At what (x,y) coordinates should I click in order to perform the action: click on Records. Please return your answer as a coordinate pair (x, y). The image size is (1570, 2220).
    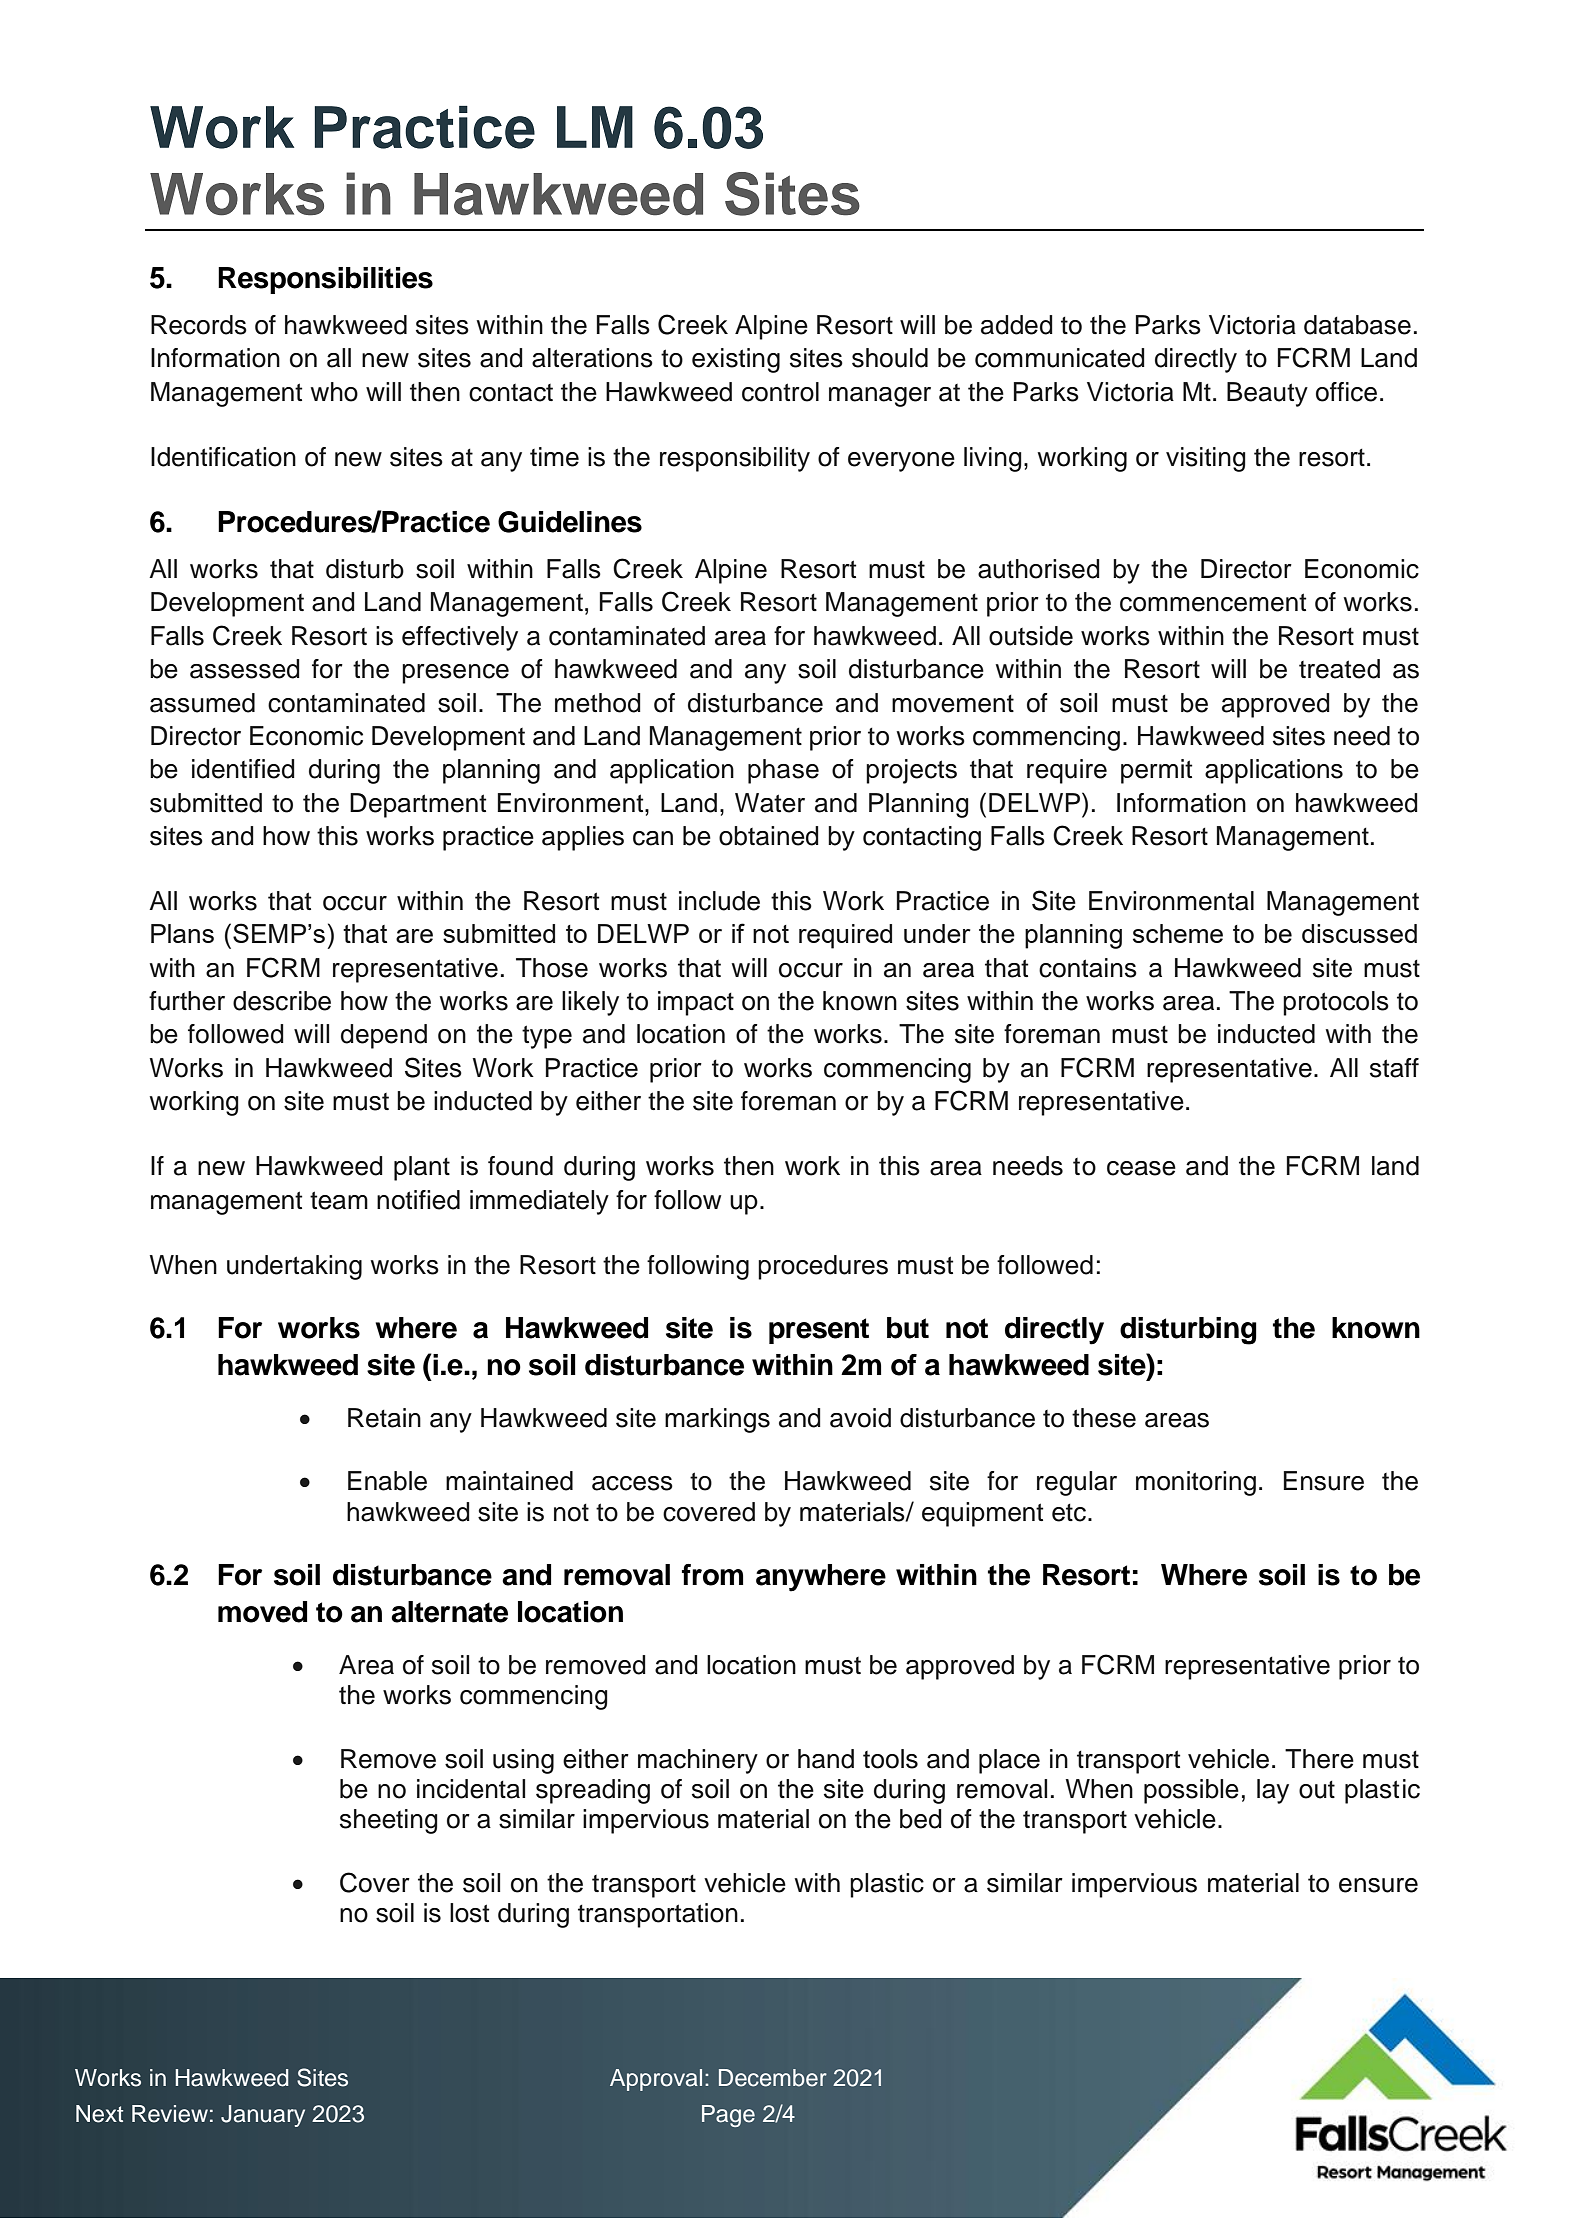
    Looking at the image, I should click on (199, 325).
